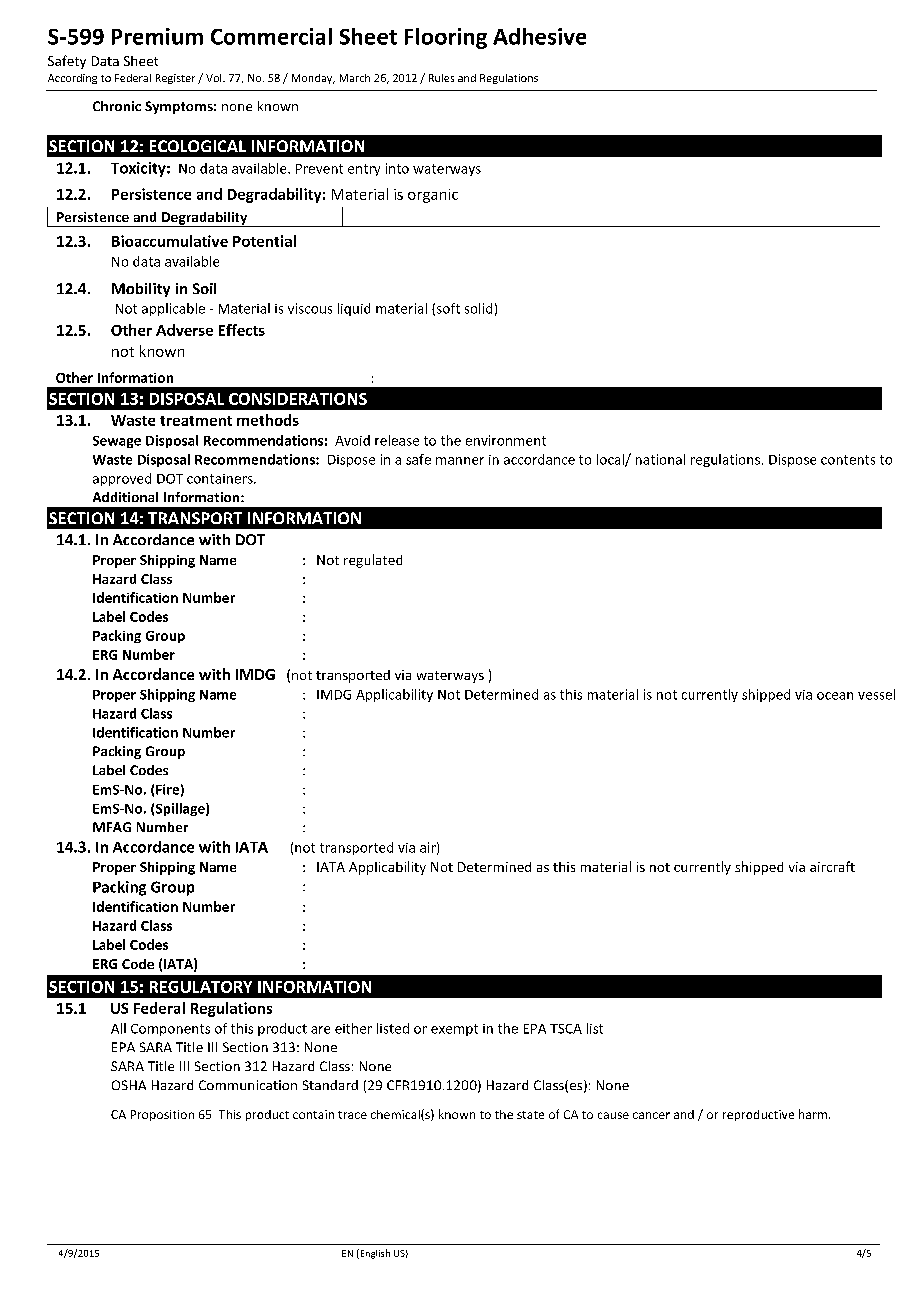 Image resolution: width=924 pixels, height=1308 pixels. Describe the element at coordinates (454, 1030) in the document. I see `exempt` at that location.
